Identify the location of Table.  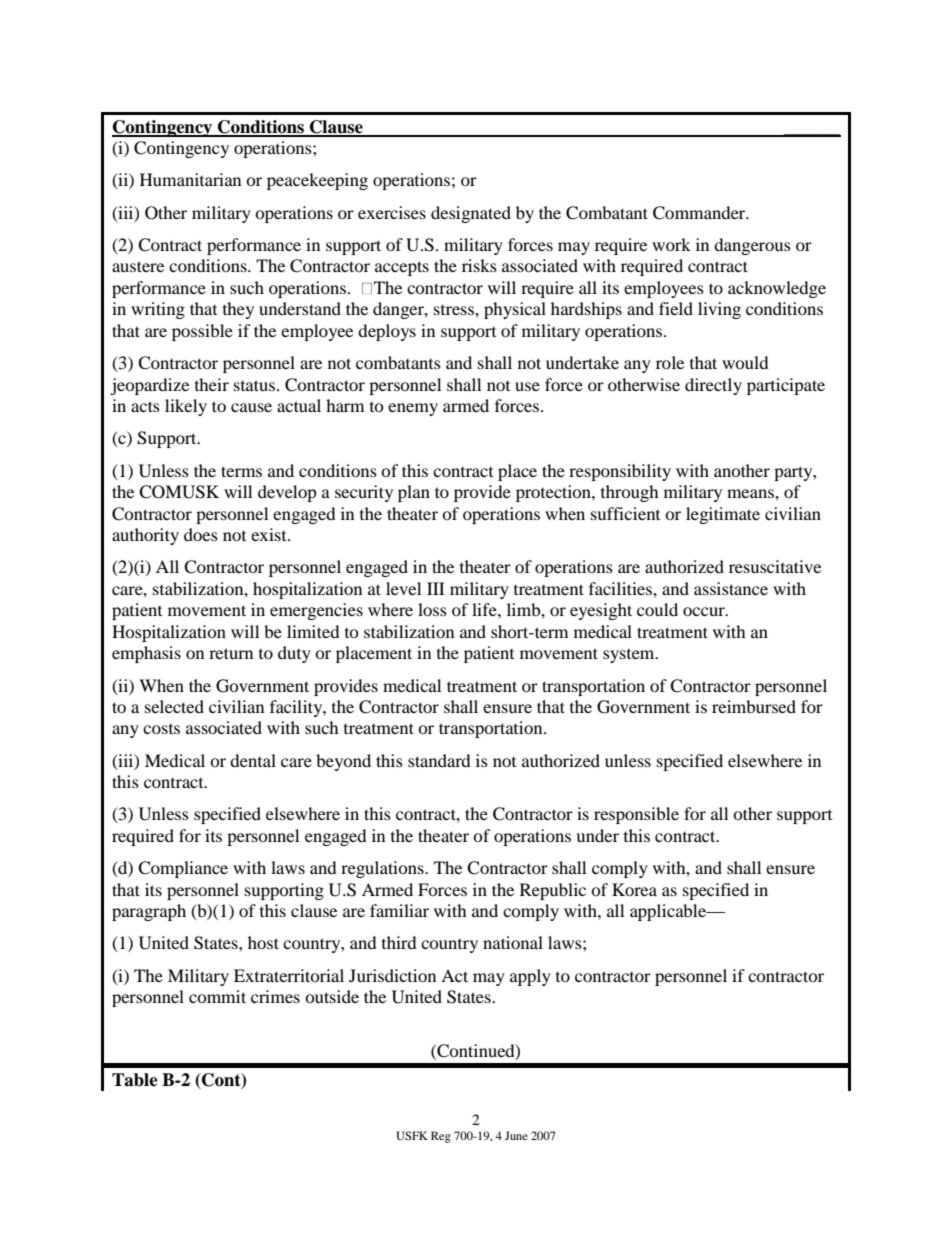
(135, 1080).
